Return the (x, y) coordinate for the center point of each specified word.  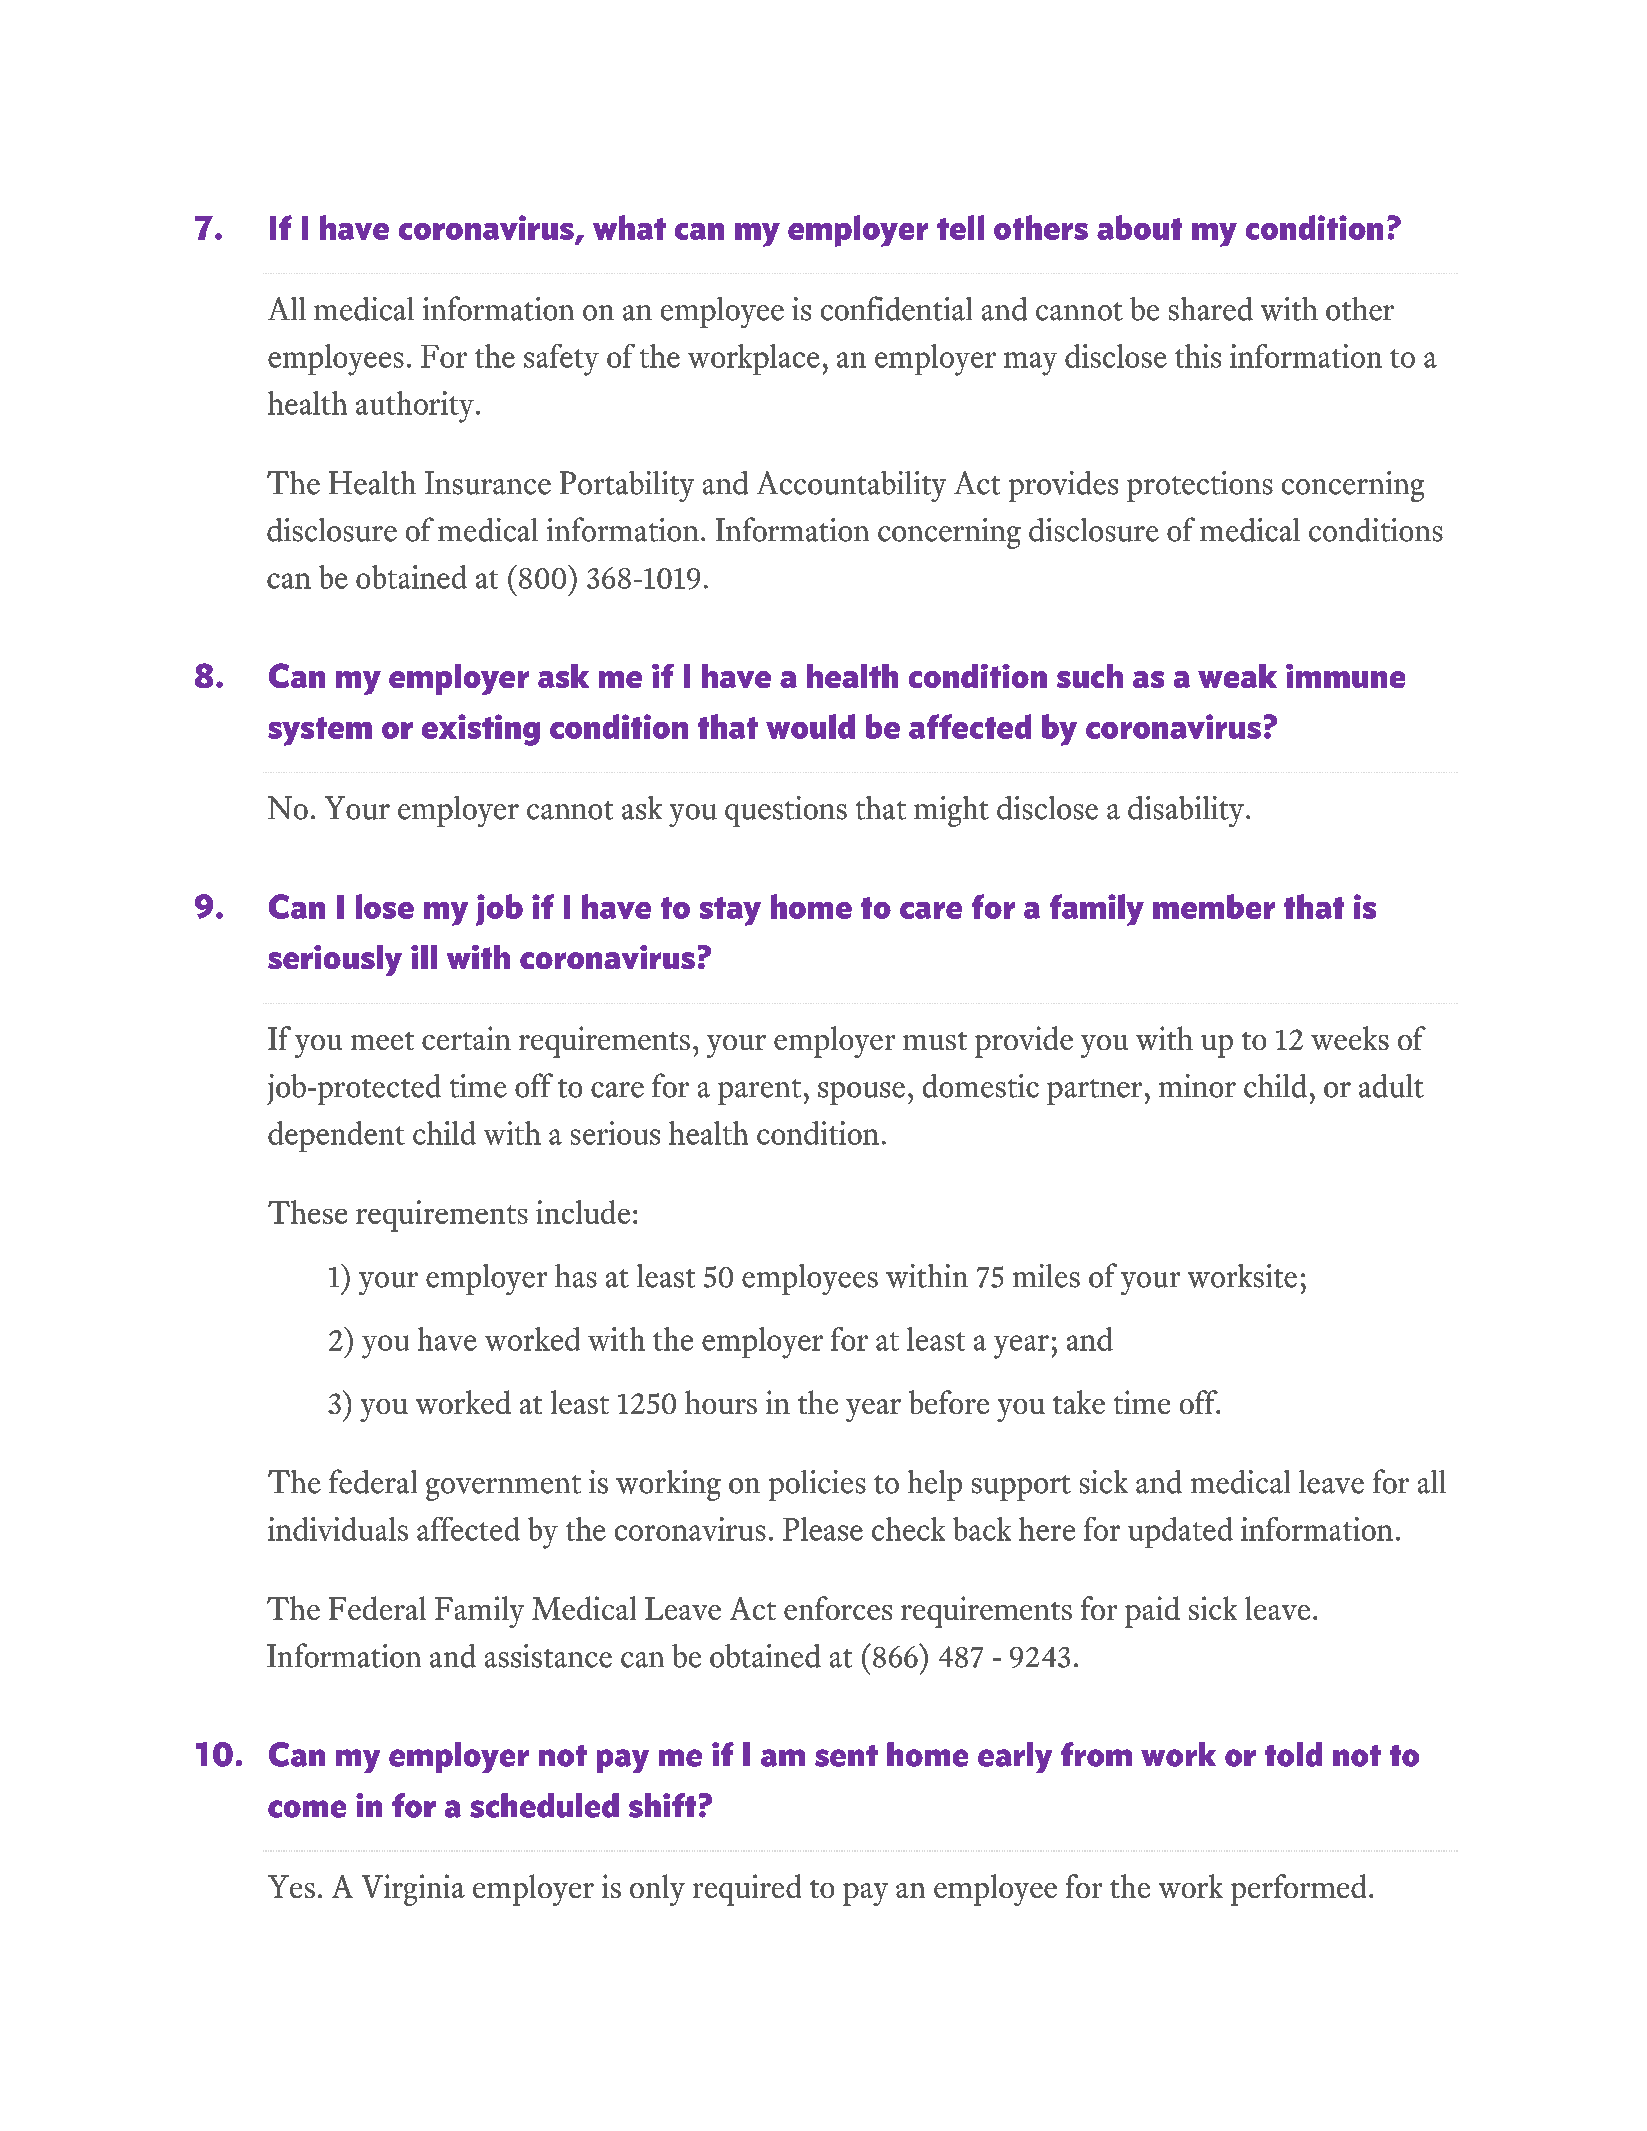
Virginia (413, 1890)
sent (846, 1756)
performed (1298, 1890)
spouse (861, 1093)
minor (1197, 1086)
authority (415, 407)
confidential (896, 308)
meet (382, 1041)
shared (1211, 309)
